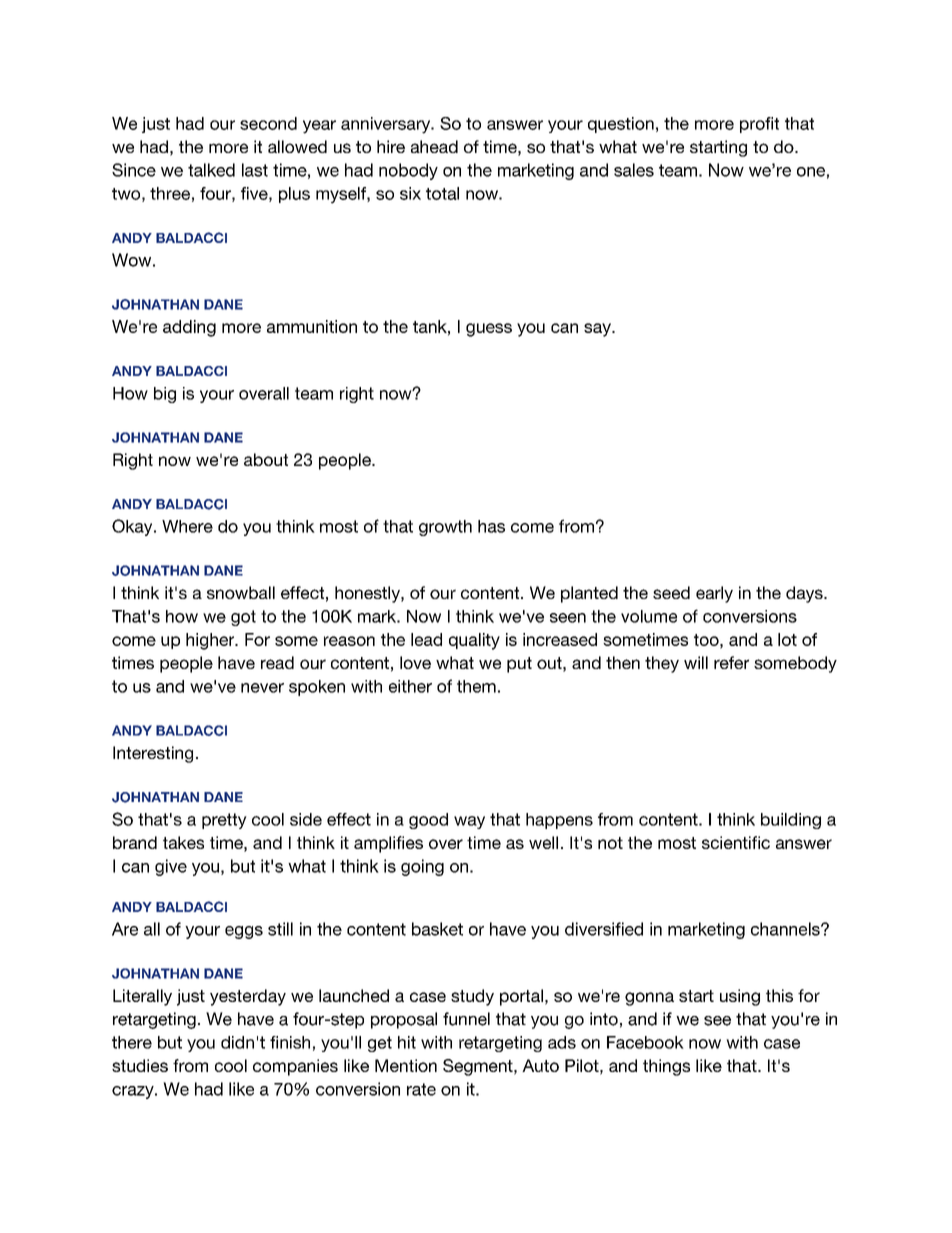 Image resolution: width=952 pixels, height=1233 pixels. Describe the element at coordinates (666, 1067) in the screenshot. I see `things` at that location.
